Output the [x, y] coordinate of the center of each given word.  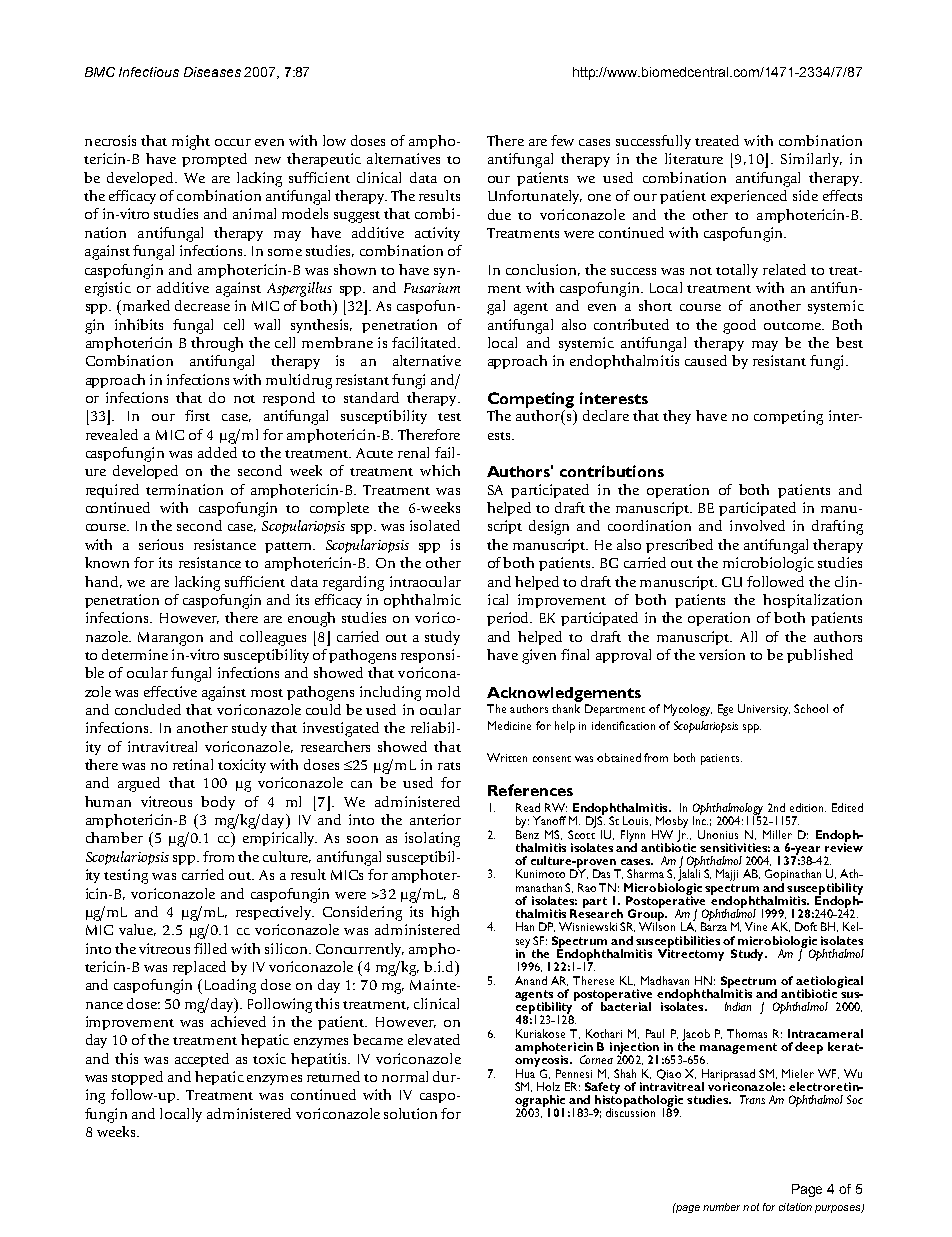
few [562, 140]
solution [410, 1113]
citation [795, 1207]
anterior [435, 819]
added [217, 452]
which [440, 470]
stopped [137, 1078]
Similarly [811, 160]
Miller [777, 834]
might [191, 142]
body [218, 803]
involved [757, 525]
